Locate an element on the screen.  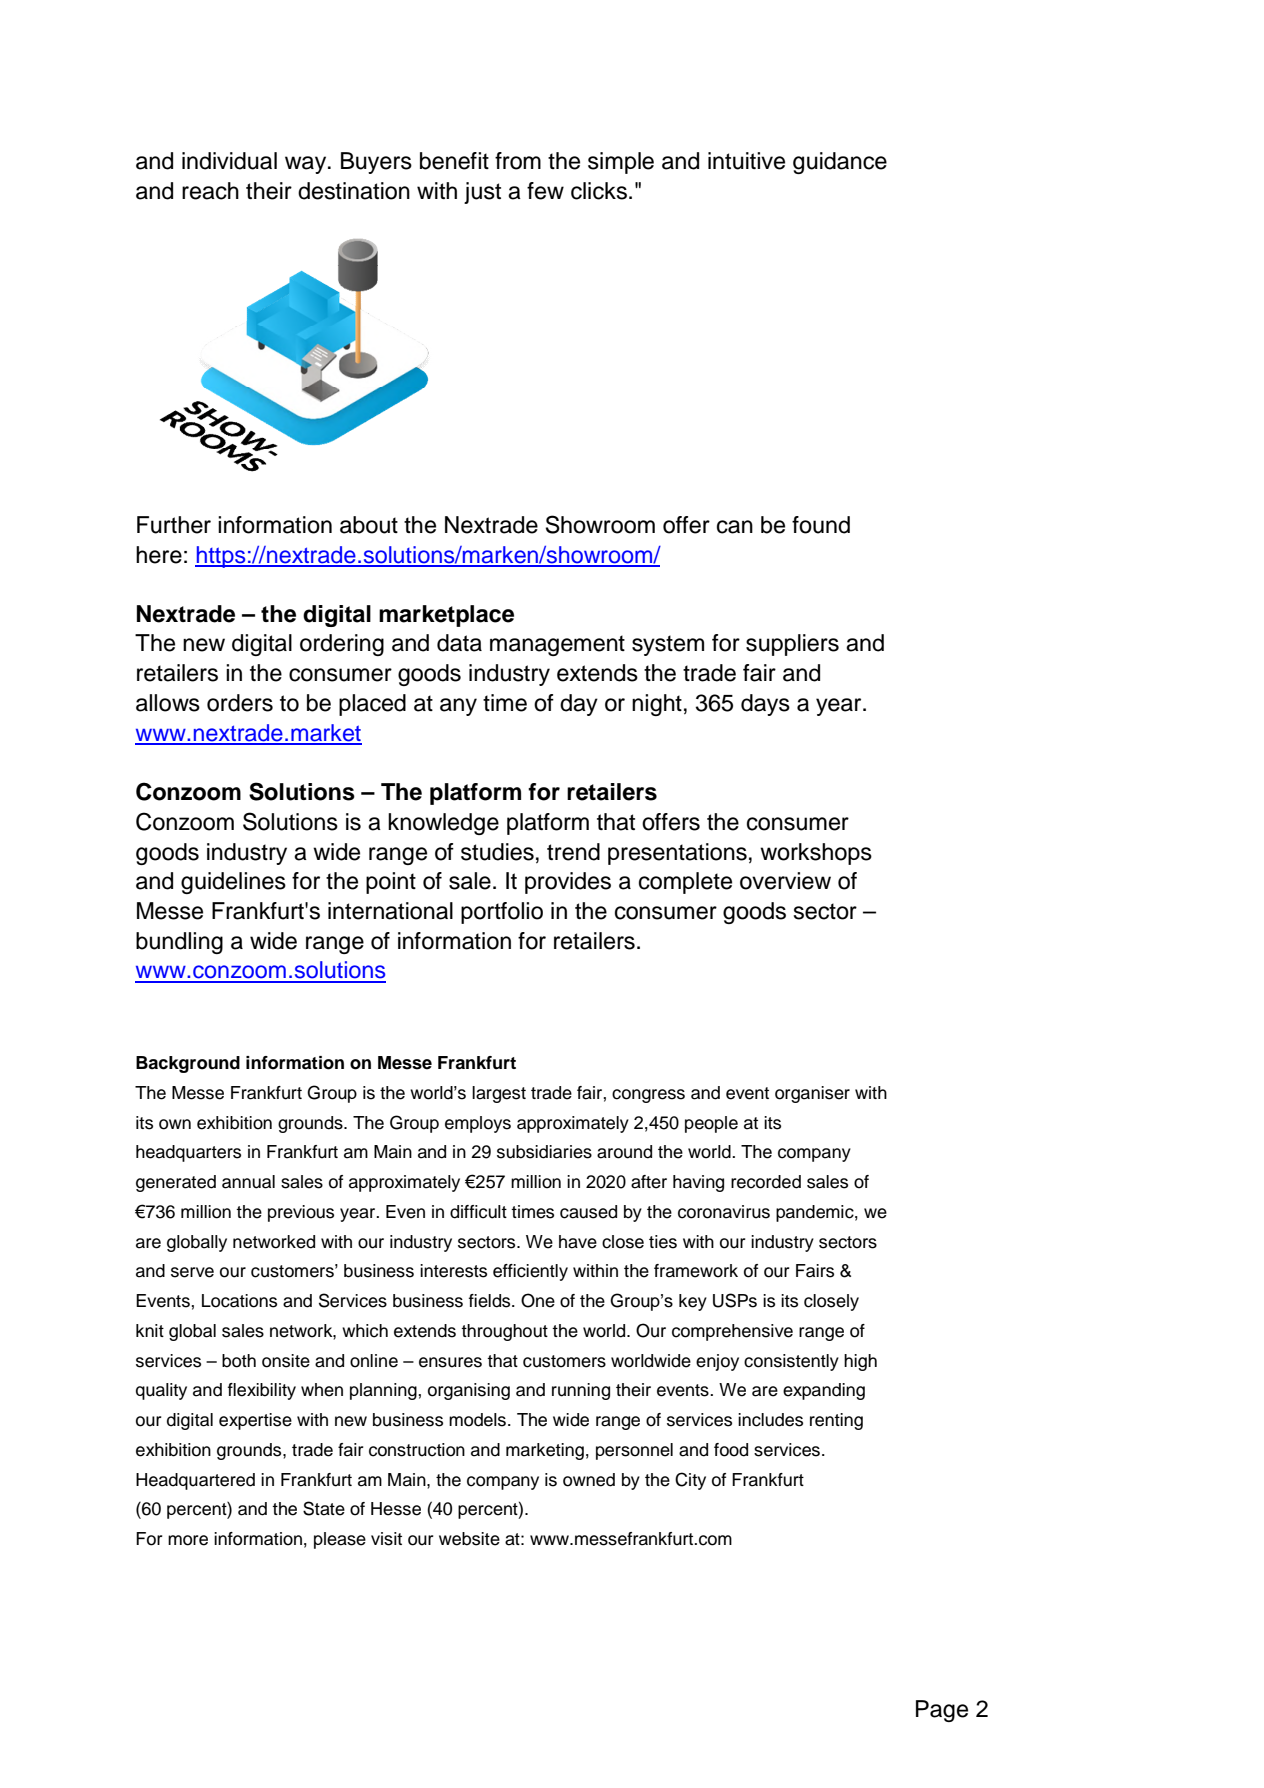
guidance is located at coordinates (840, 163).
